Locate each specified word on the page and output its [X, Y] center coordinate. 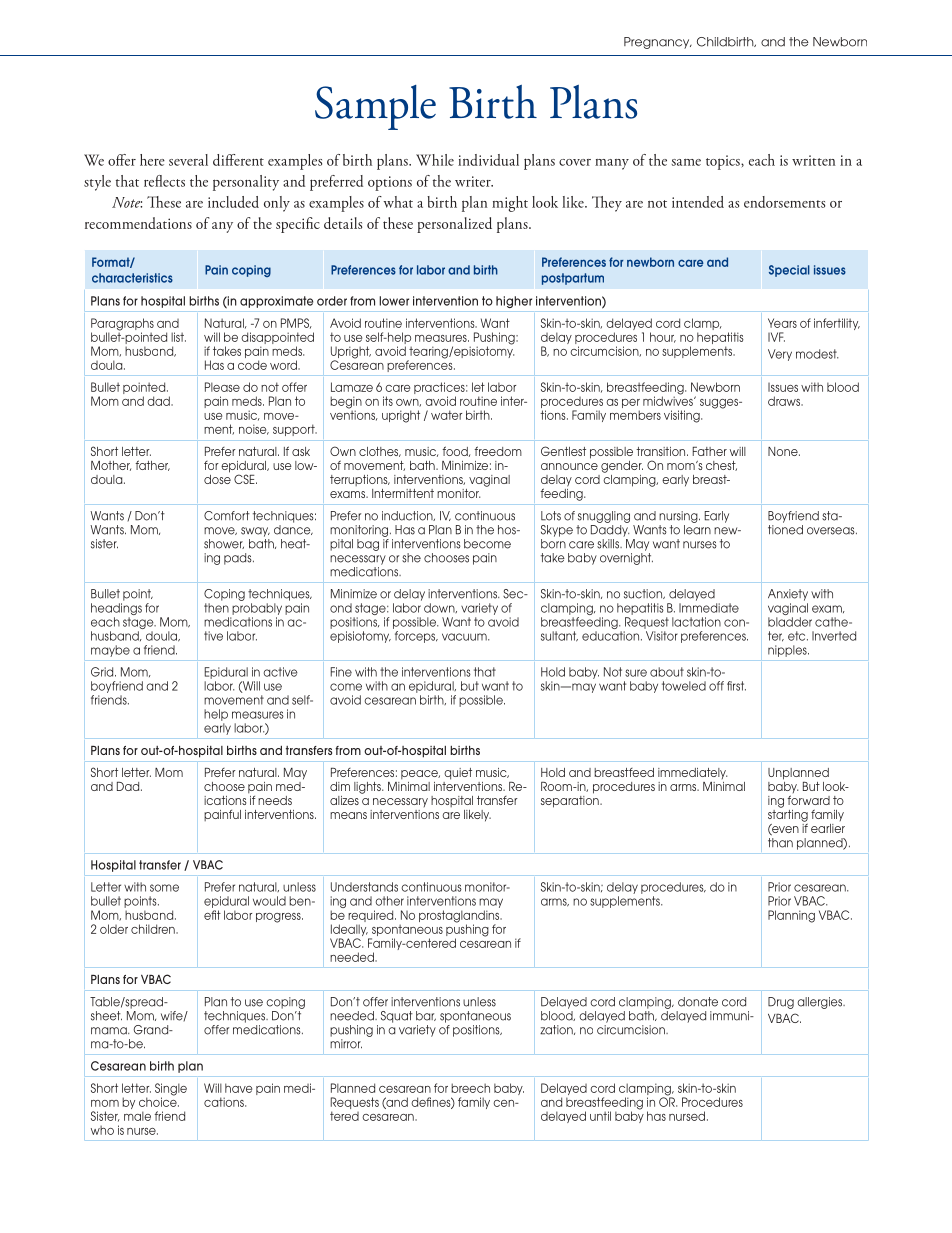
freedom [498, 451]
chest [721, 466]
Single [171, 1090]
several [188, 160]
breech [470, 1088]
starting [788, 815]
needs [275, 800]
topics [724, 162]
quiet [458, 774]
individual [488, 160]
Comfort [227, 516]
